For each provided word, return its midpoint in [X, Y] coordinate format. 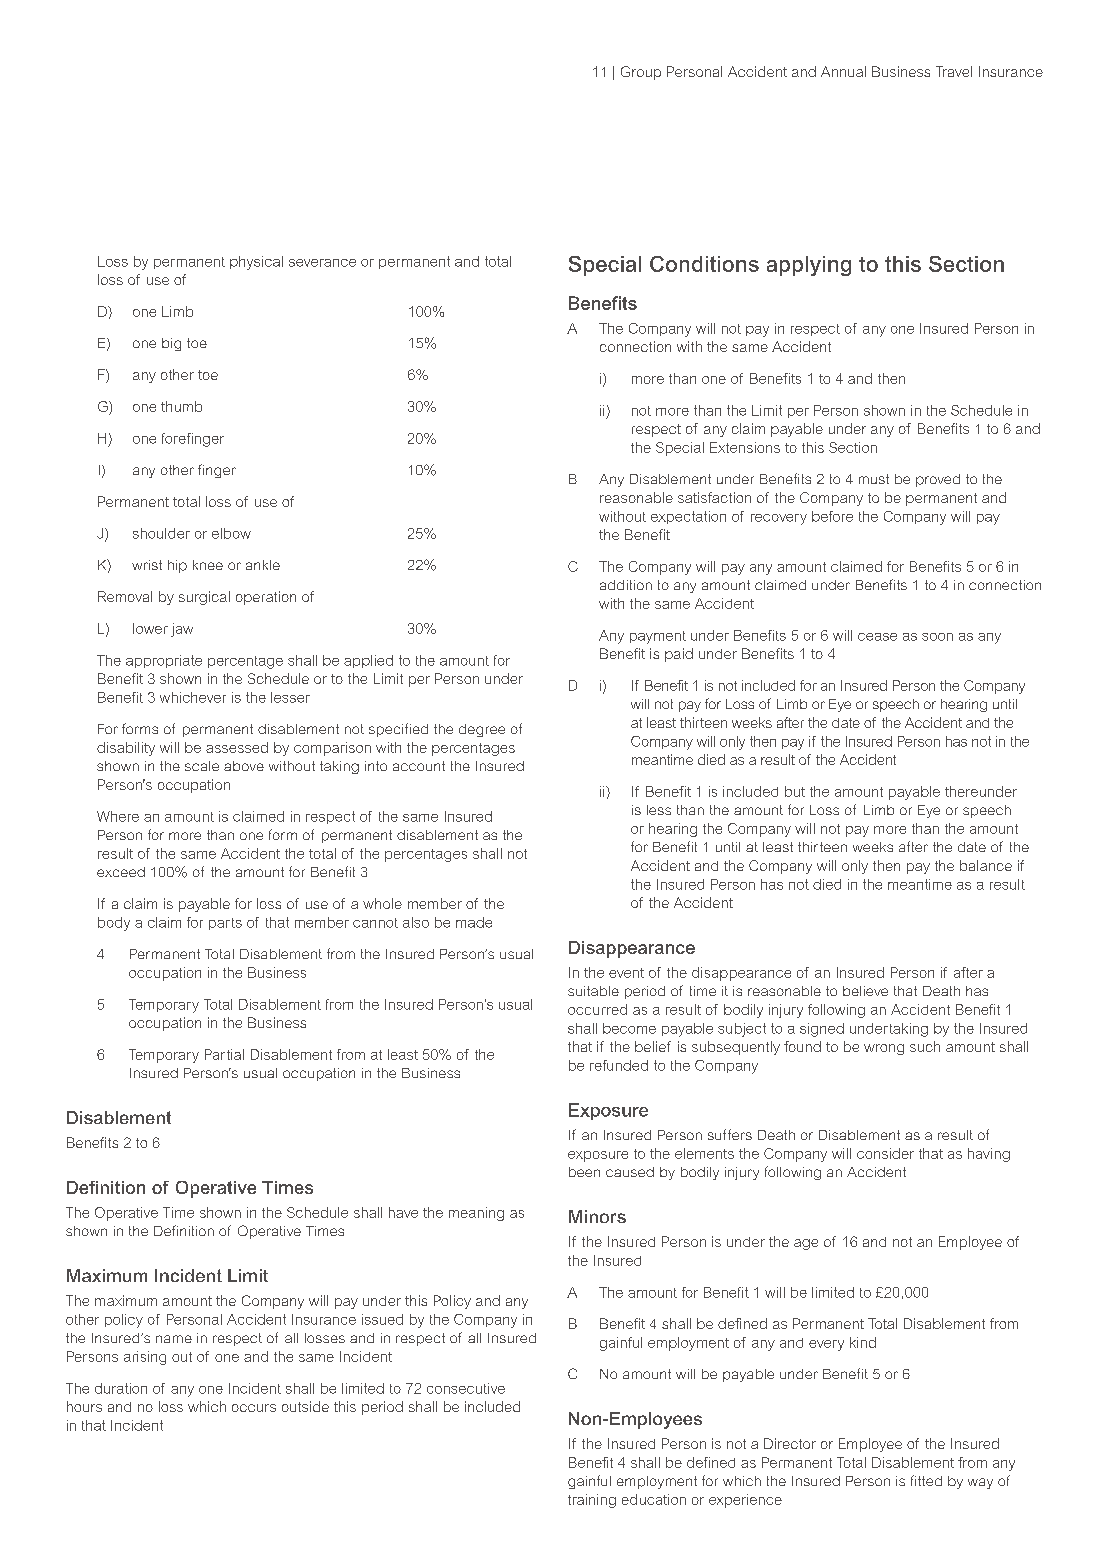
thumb [181, 406]
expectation [688, 517]
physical [256, 263]
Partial [224, 1054]
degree [482, 730]
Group [641, 73]
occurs [254, 1408]
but [795, 791]
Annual [843, 71]
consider [885, 1153]
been [584, 1172]
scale [202, 766]
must [874, 479]
